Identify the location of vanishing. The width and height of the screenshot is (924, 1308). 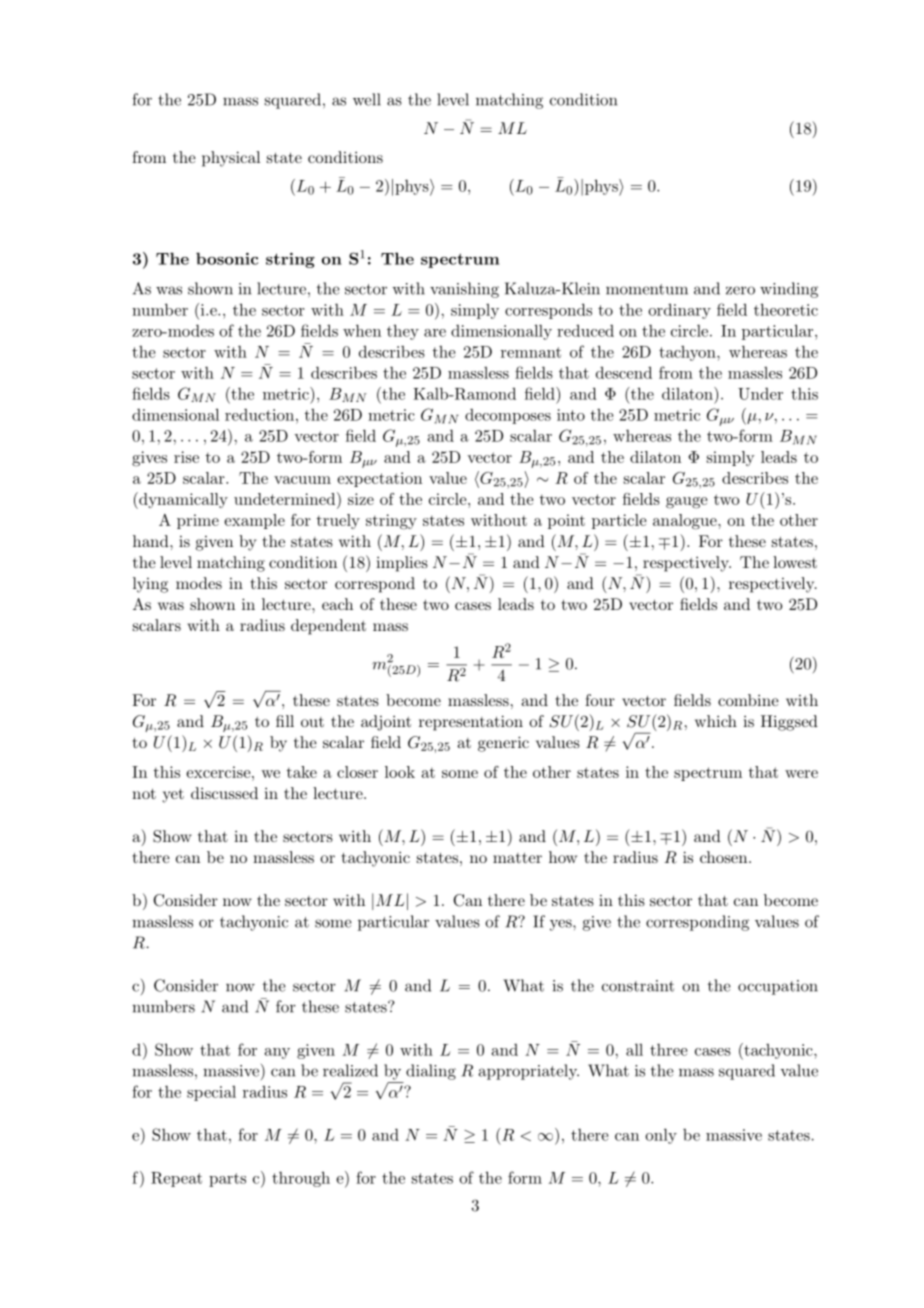
(464, 290).
